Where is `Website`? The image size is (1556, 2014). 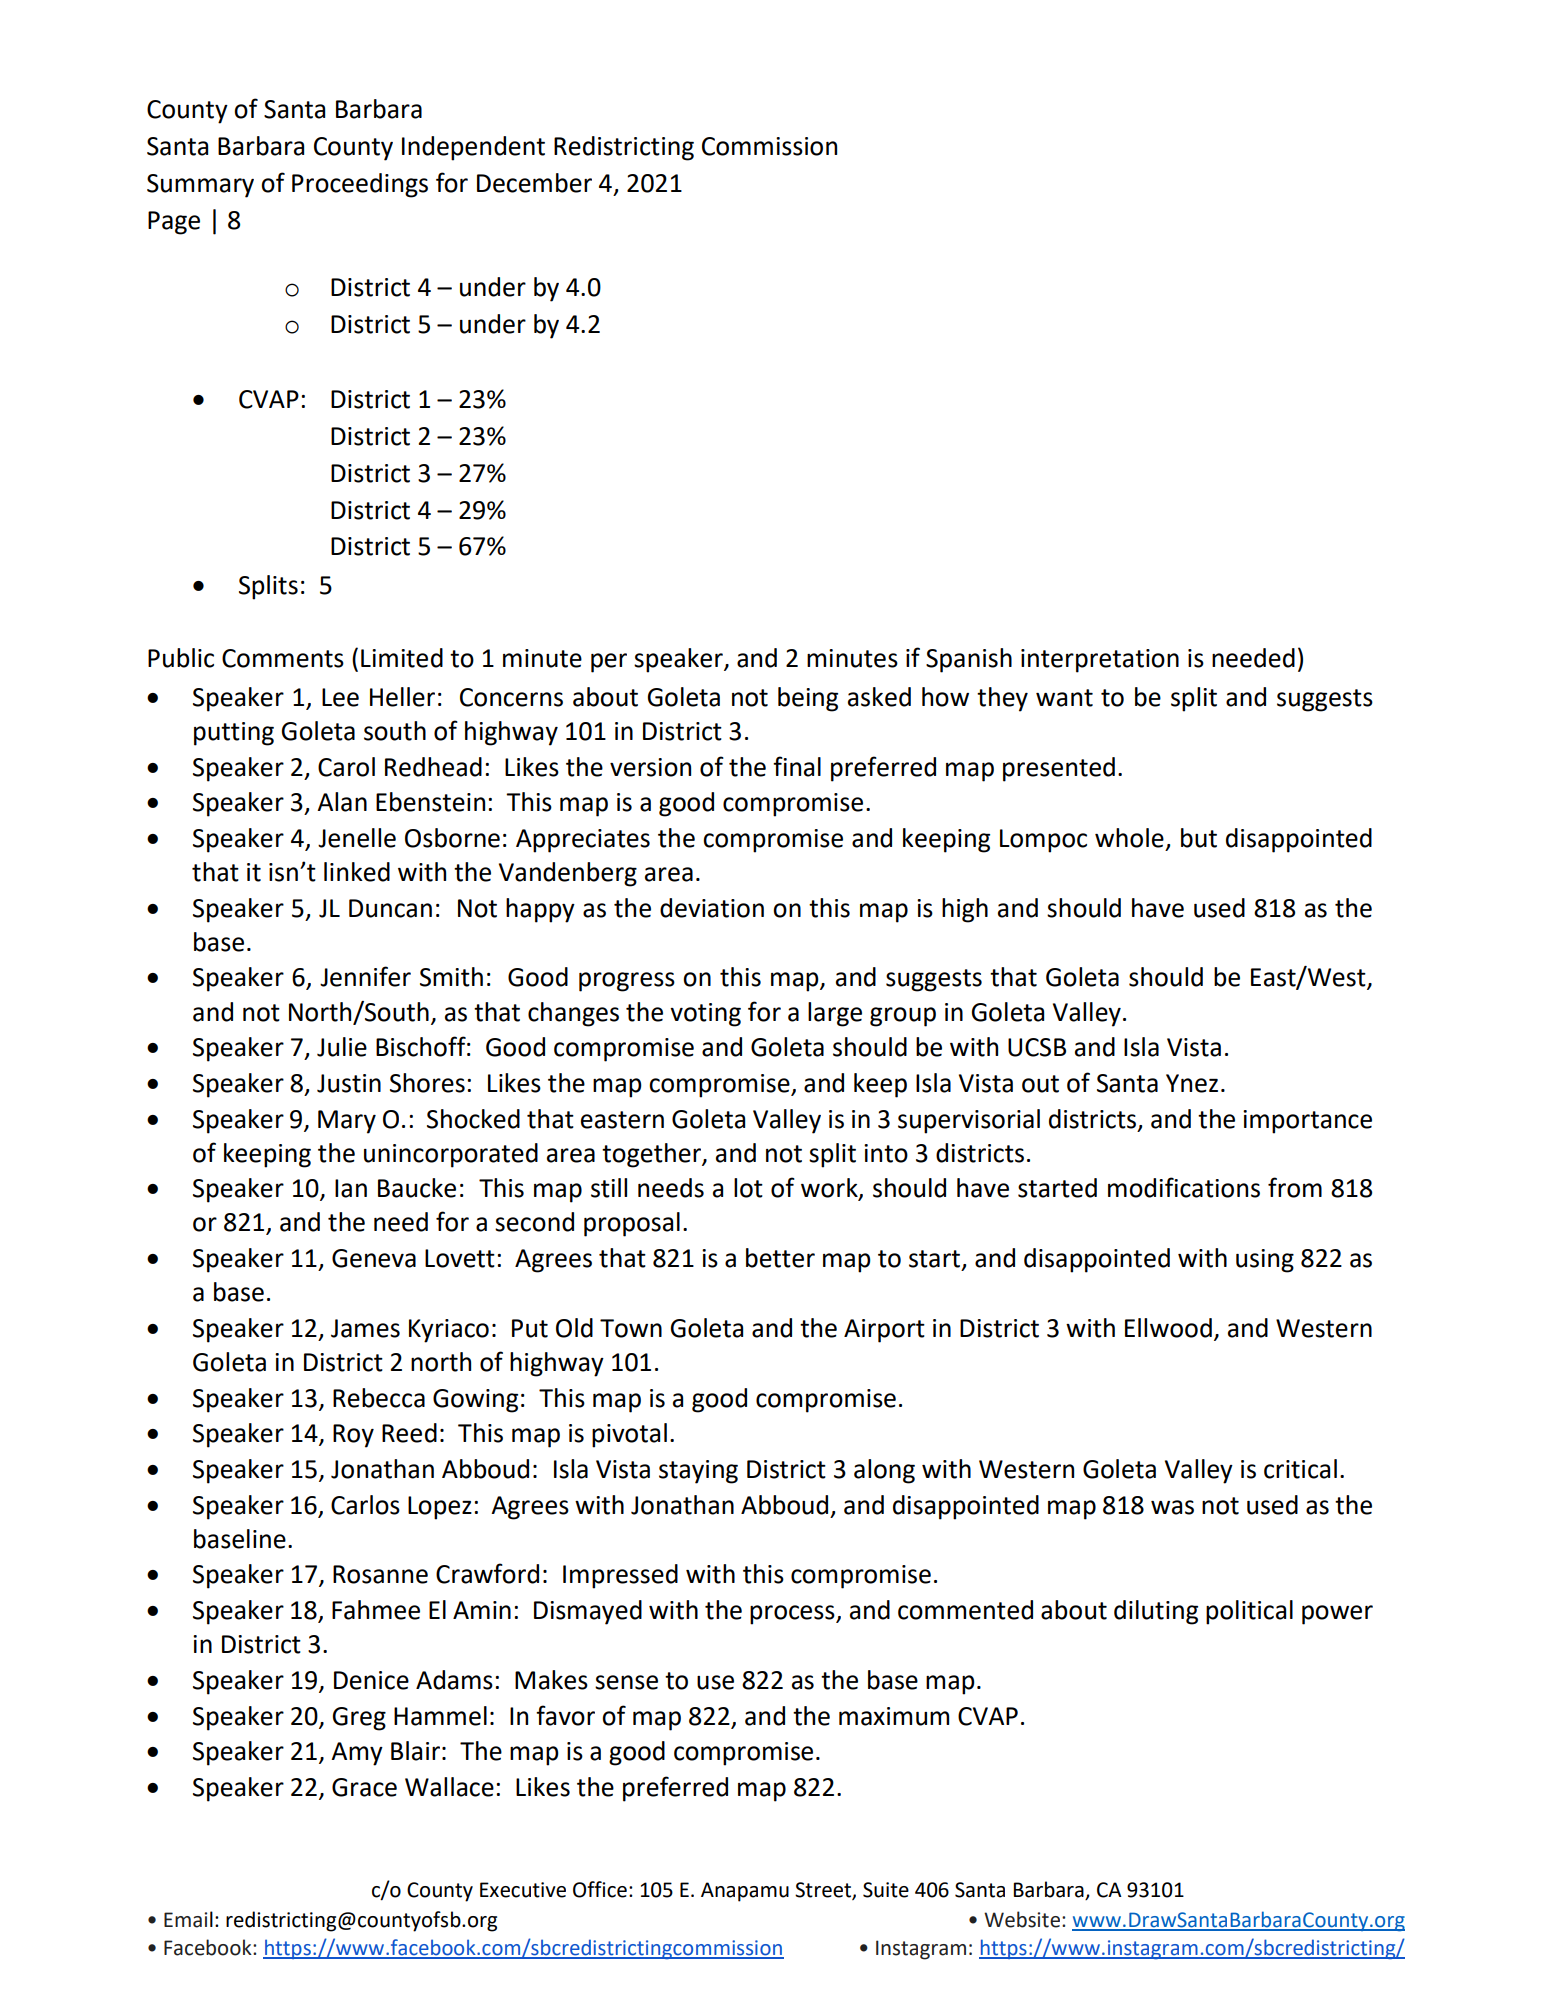 Website is located at coordinates (1022, 1919).
